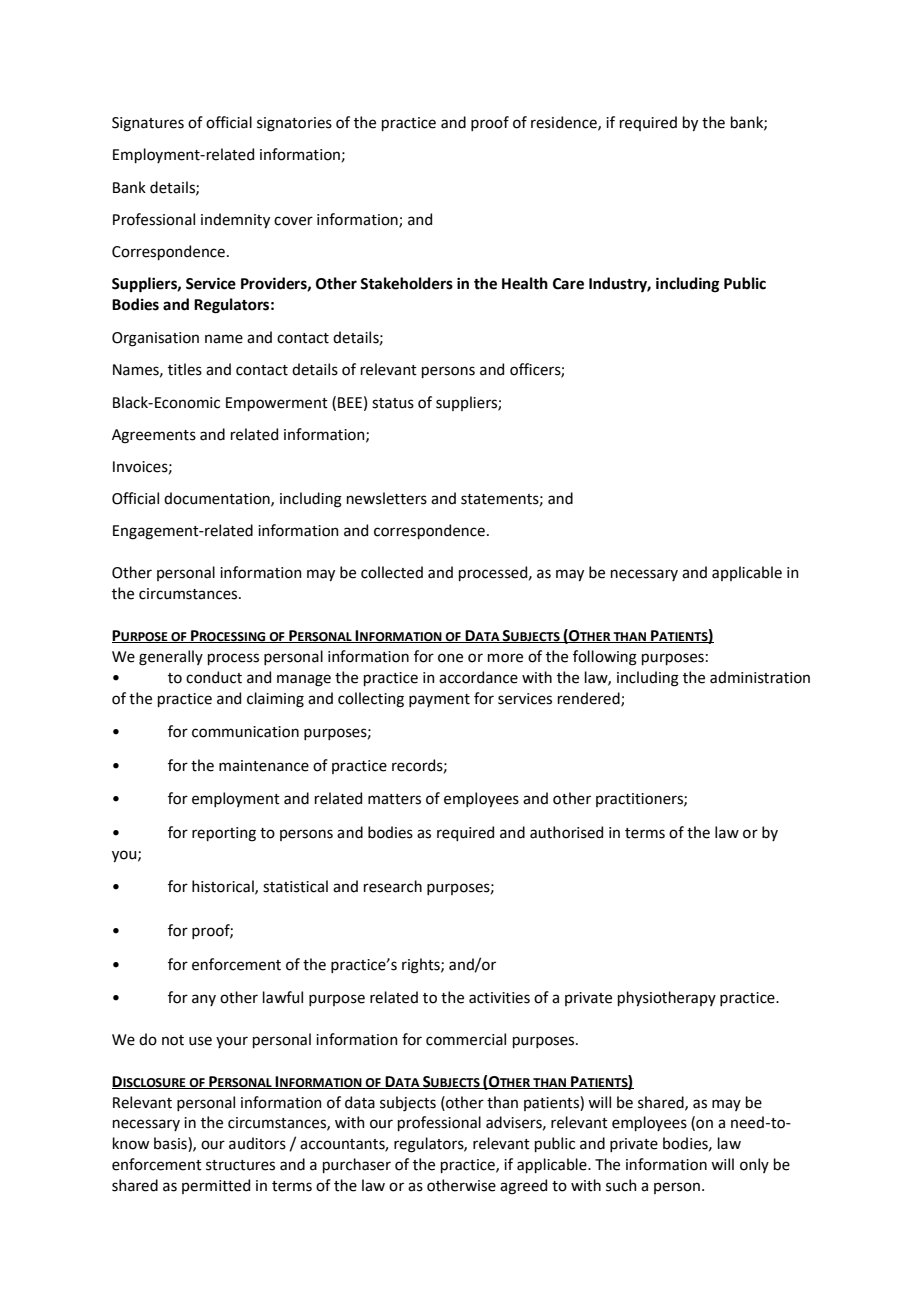 The image size is (924, 1308). What do you see at coordinates (214, 677) in the screenshot?
I see `conduct` at bounding box center [214, 677].
